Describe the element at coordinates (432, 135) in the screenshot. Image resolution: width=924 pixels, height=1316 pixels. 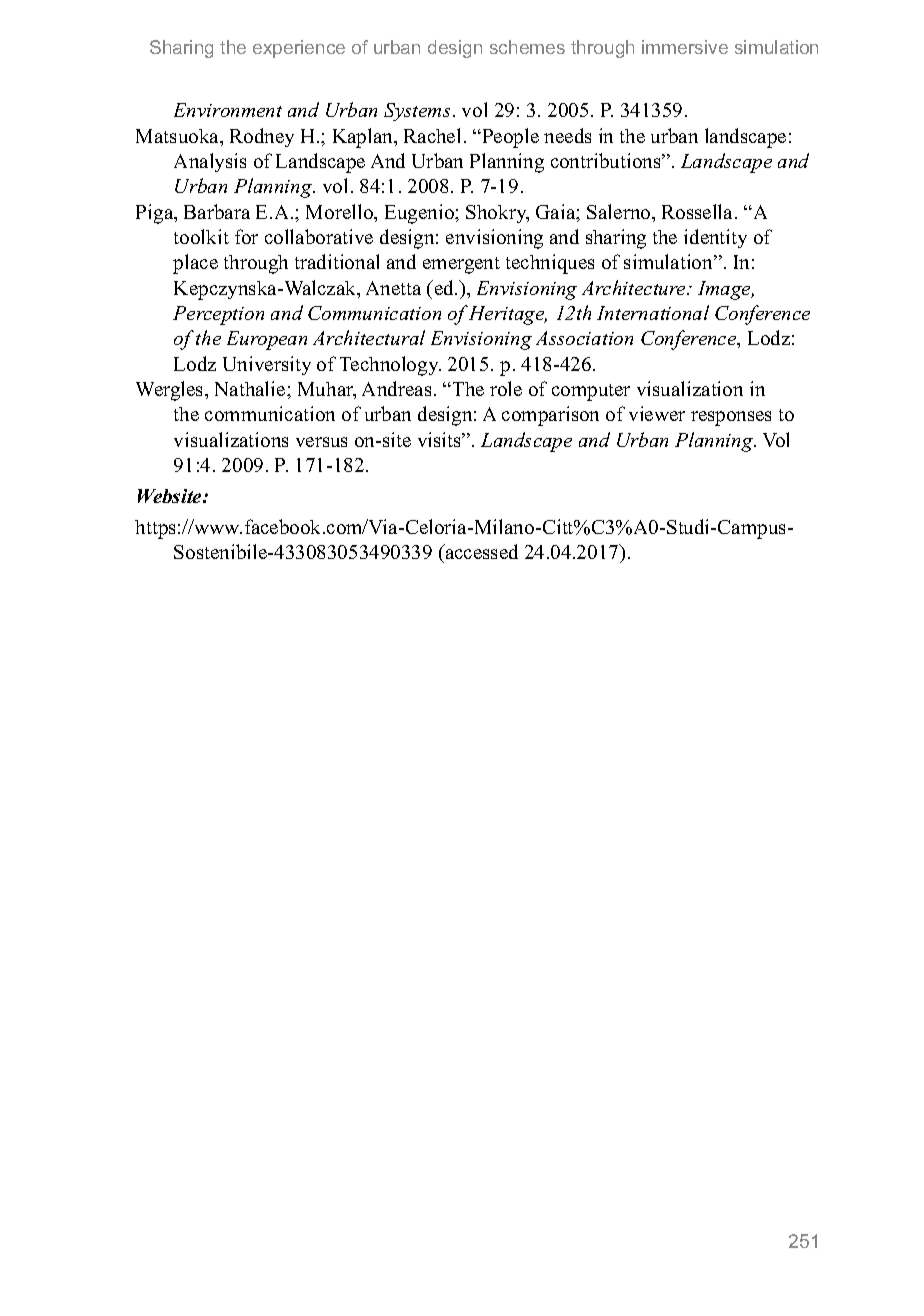
I see `Rachel` at that location.
